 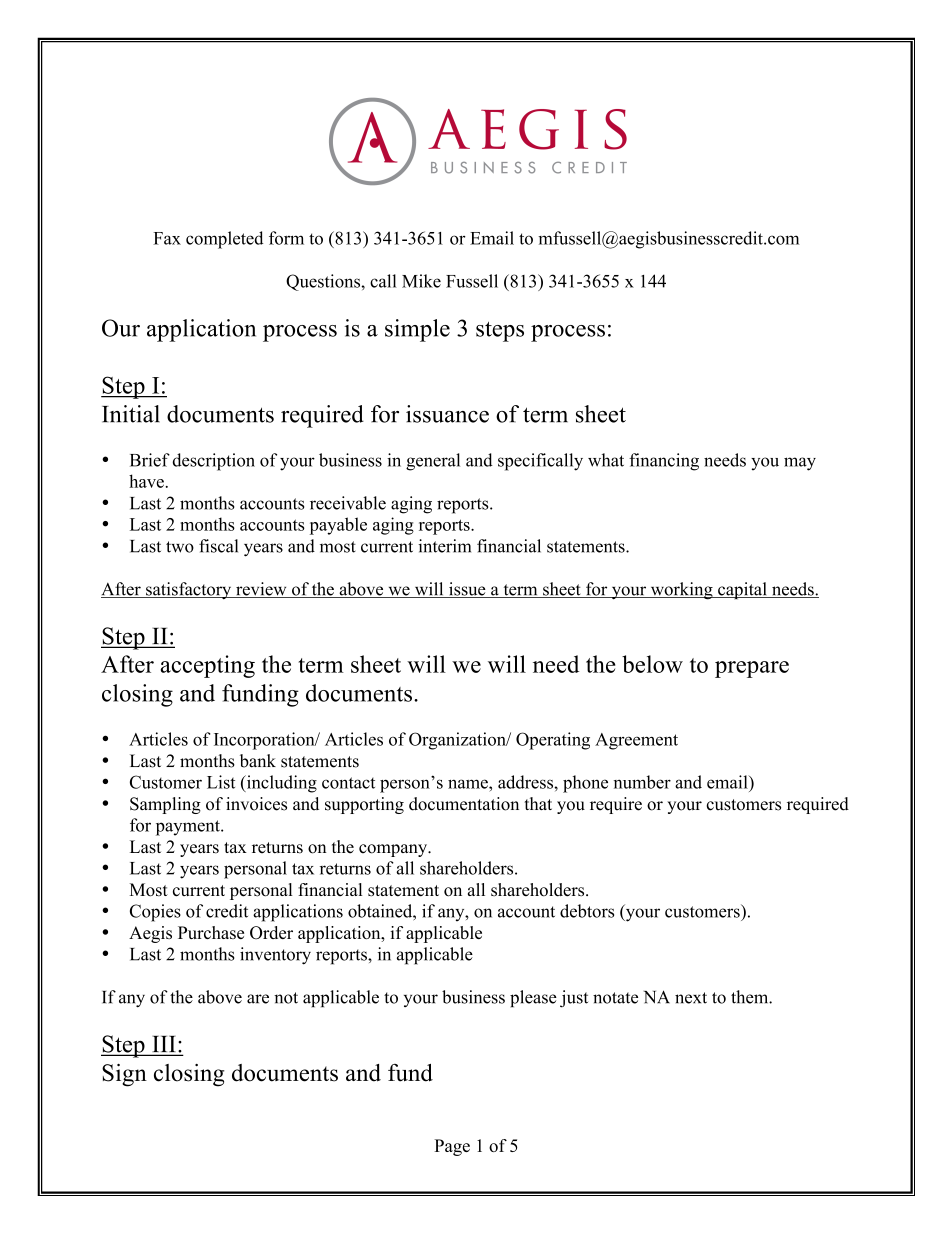 What do you see at coordinates (433, 462) in the screenshot?
I see `general` at bounding box center [433, 462].
